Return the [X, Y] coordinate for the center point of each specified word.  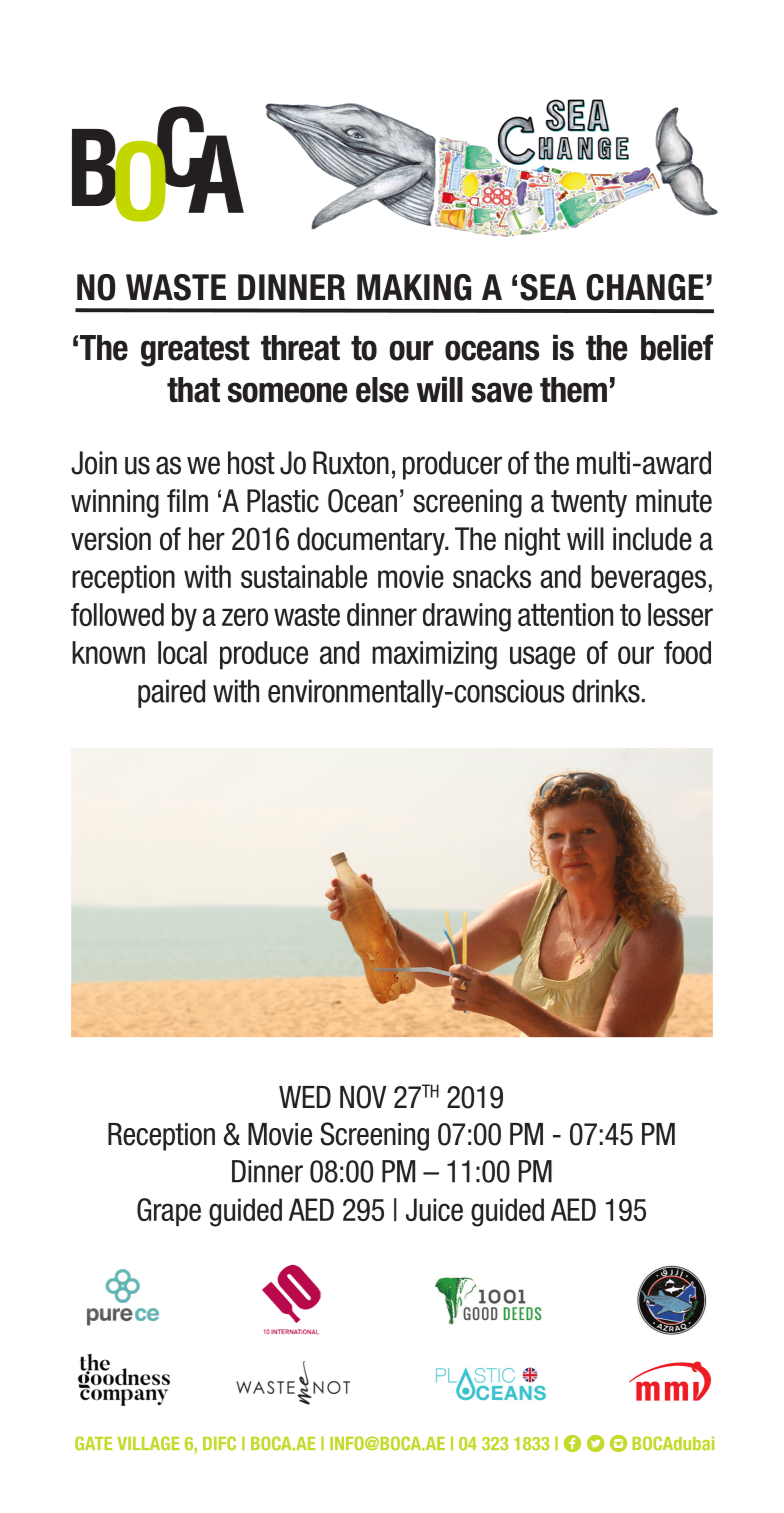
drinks [606, 691]
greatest [195, 351]
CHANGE [645, 287]
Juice [434, 1209]
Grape [169, 1212]
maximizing [434, 655]
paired [171, 693]
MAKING [414, 287]
